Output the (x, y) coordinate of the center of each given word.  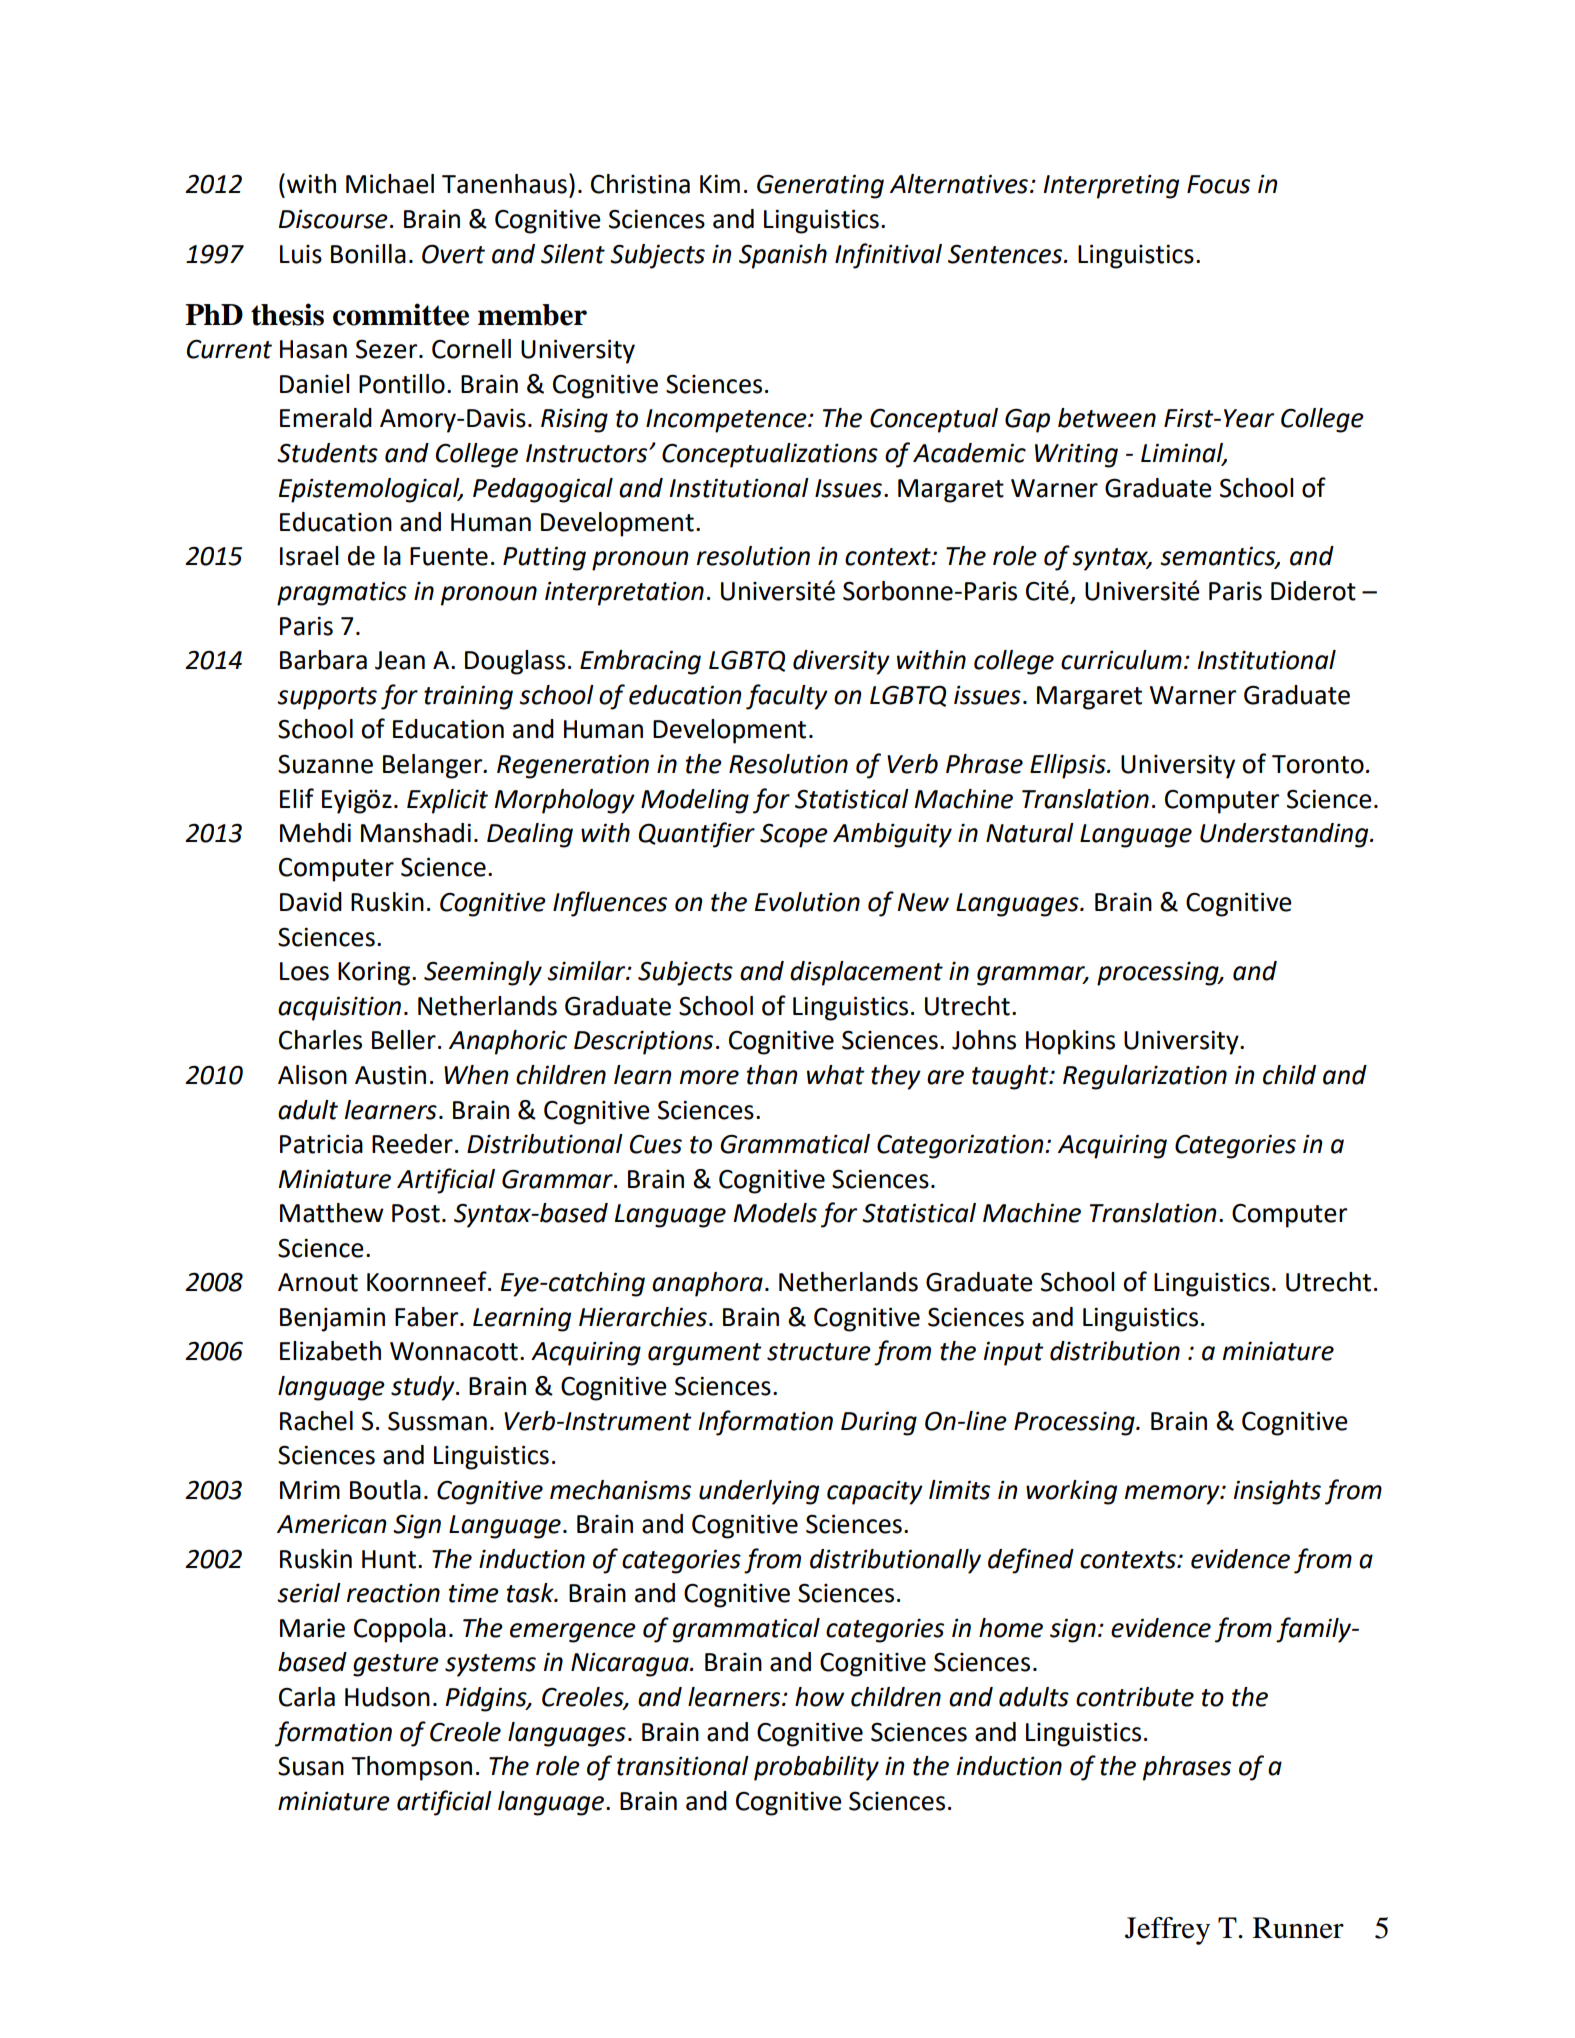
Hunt (390, 1559)
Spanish (783, 256)
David (311, 902)
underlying (759, 1492)
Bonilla (368, 254)
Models (775, 1213)
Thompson (411, 1768)
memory (1173, 1495)
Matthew (332, 1213)
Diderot (1313, 591)
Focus (1218, 184)
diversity (841, 662)
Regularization (1145, 1077)
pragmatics (342, 593)
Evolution (807, 902)
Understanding (1285, 835)
